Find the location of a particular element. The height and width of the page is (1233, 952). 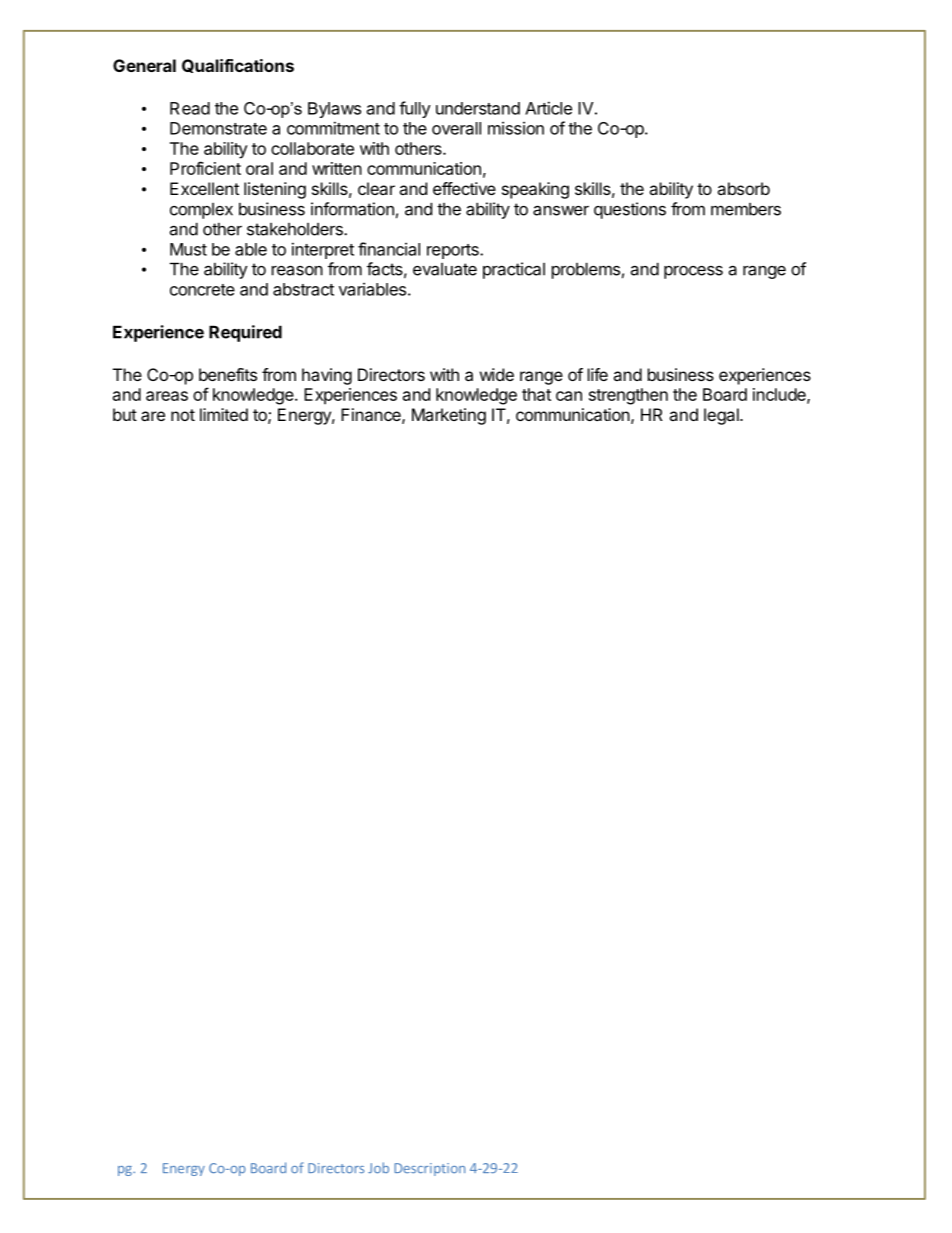

Job is located at coordinates (378, 1167).
